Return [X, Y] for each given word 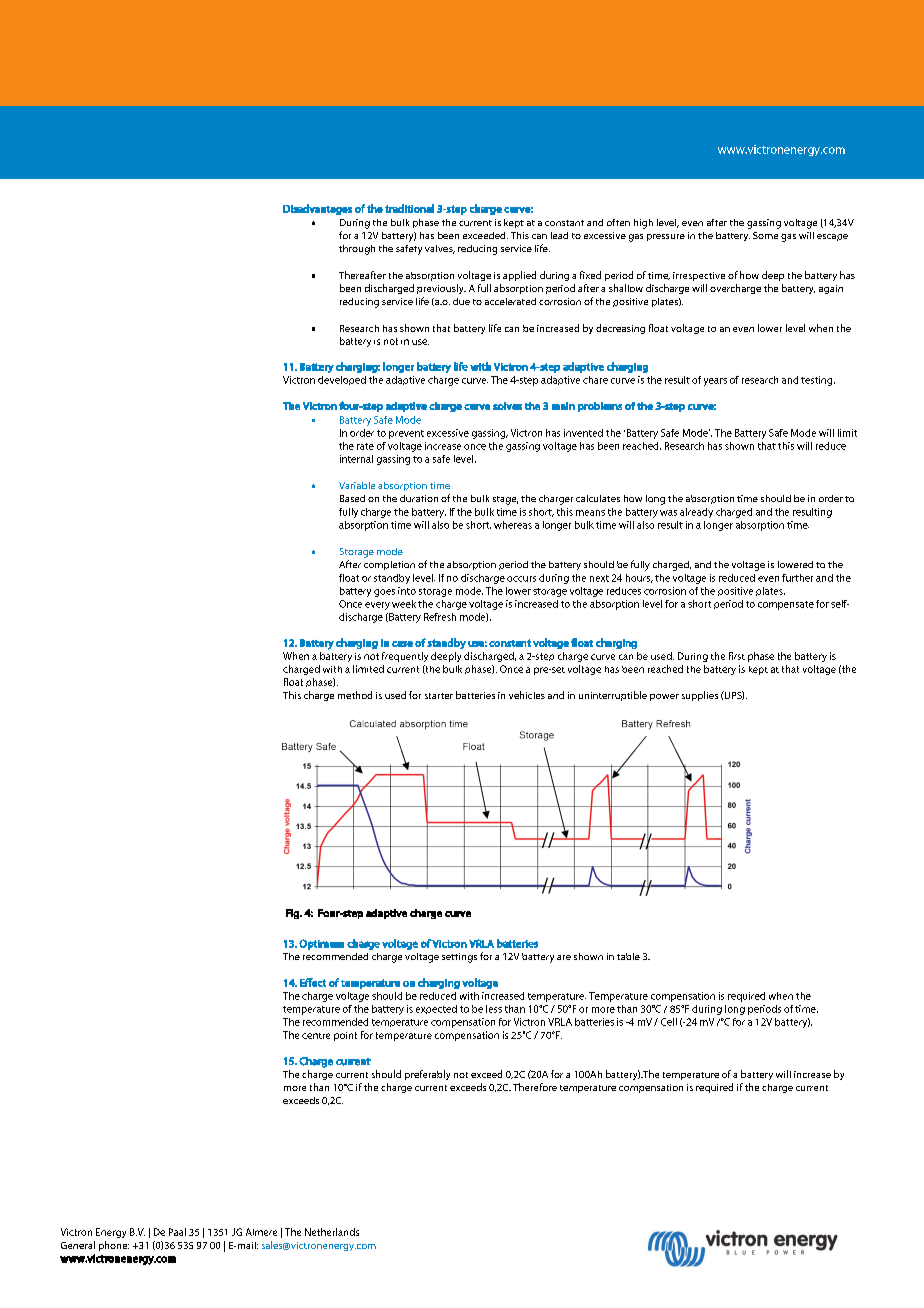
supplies [700, 696]
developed [342, 380]
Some [765, 235]
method [355, 695]
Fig [293, 914]
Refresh [440, 617]
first [737, 656]
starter [439, 696]
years [715, 382]
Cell [669, 1022]
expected [436, 1009]
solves [507, 406]
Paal [177, 1232]
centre [316, 1036]
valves [440, 249]
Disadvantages [317, 209]
